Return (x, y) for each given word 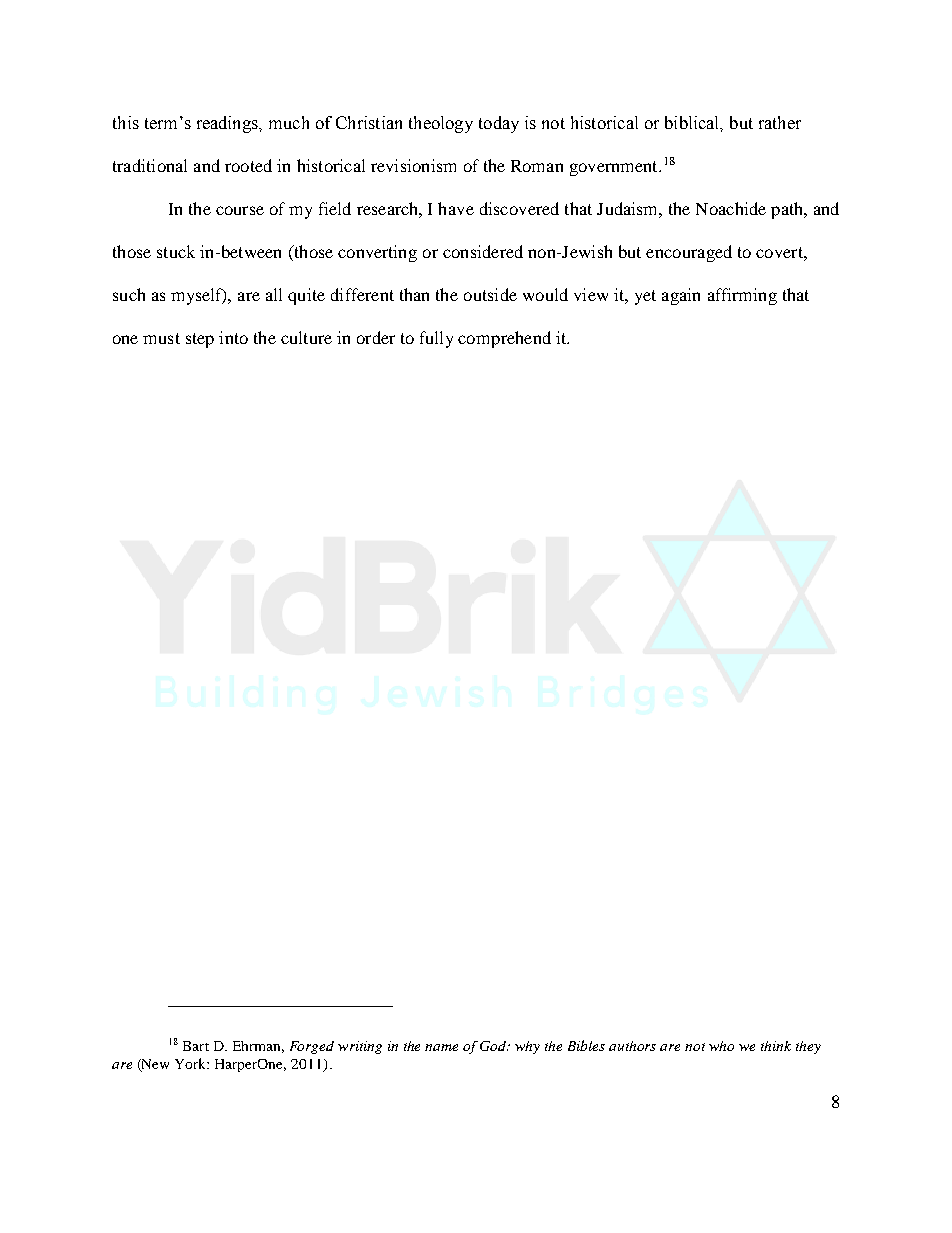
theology (441, 124)
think (776, 1046)
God (494, 1046)
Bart (196, 1046)
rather (780, 122)
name (441, 1047)
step (200, 340)
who (721, 1046)
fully (436, 339)
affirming (742, 296)
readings (229, 124)
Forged (312, 1047)
